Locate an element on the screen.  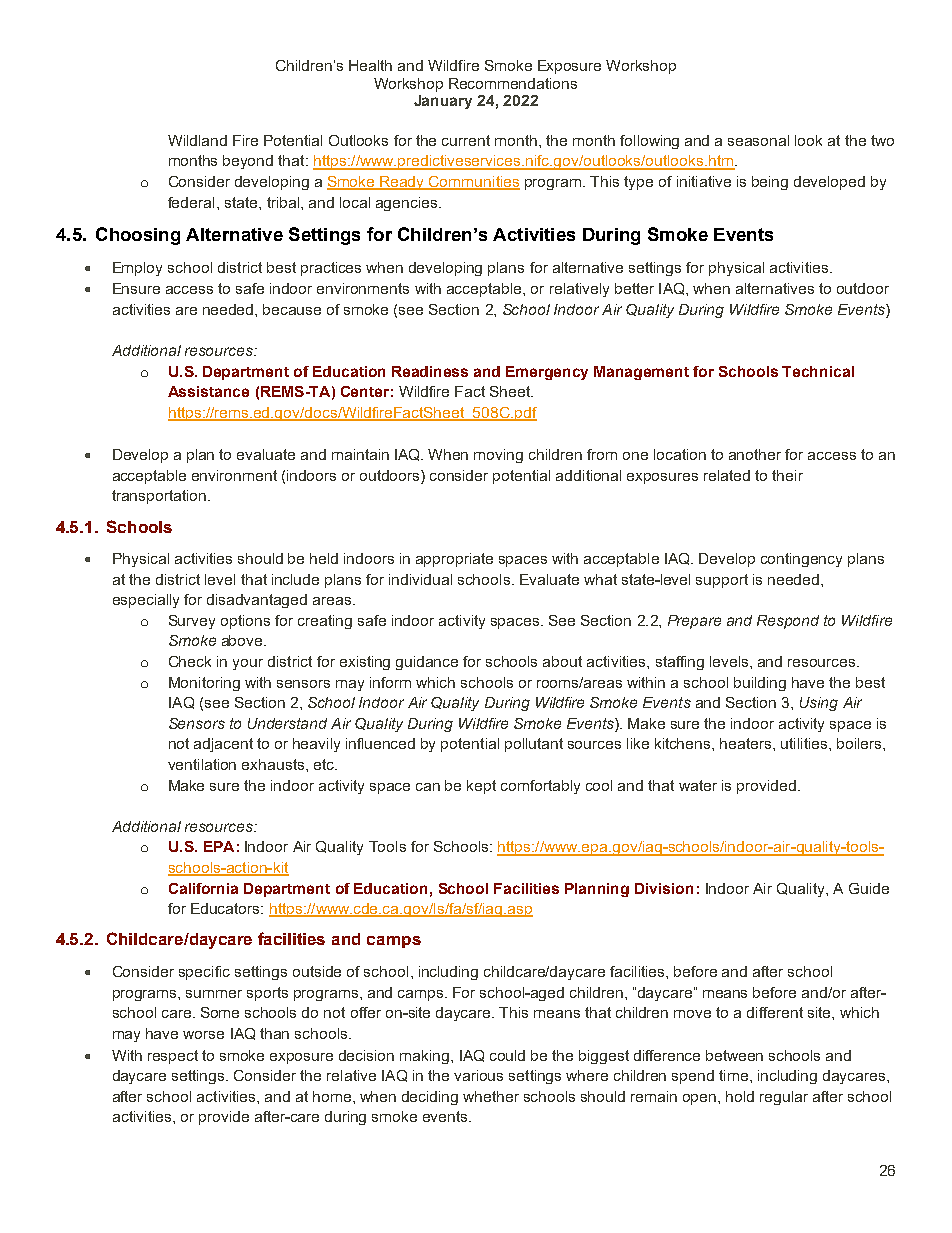
Recommendations is located at coordinates (513, 83).
